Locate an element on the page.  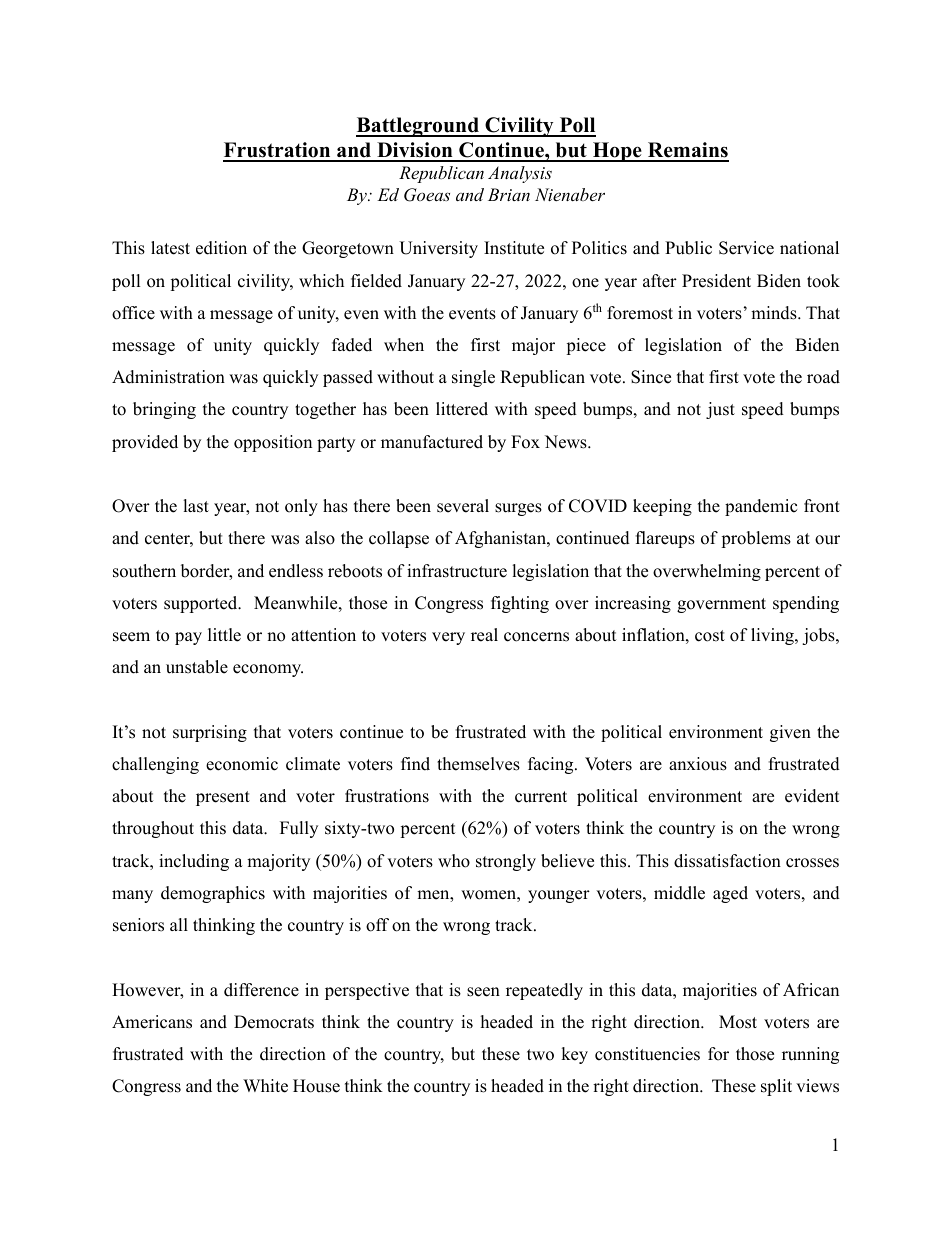
White is located at coordinates (265, 1086).
